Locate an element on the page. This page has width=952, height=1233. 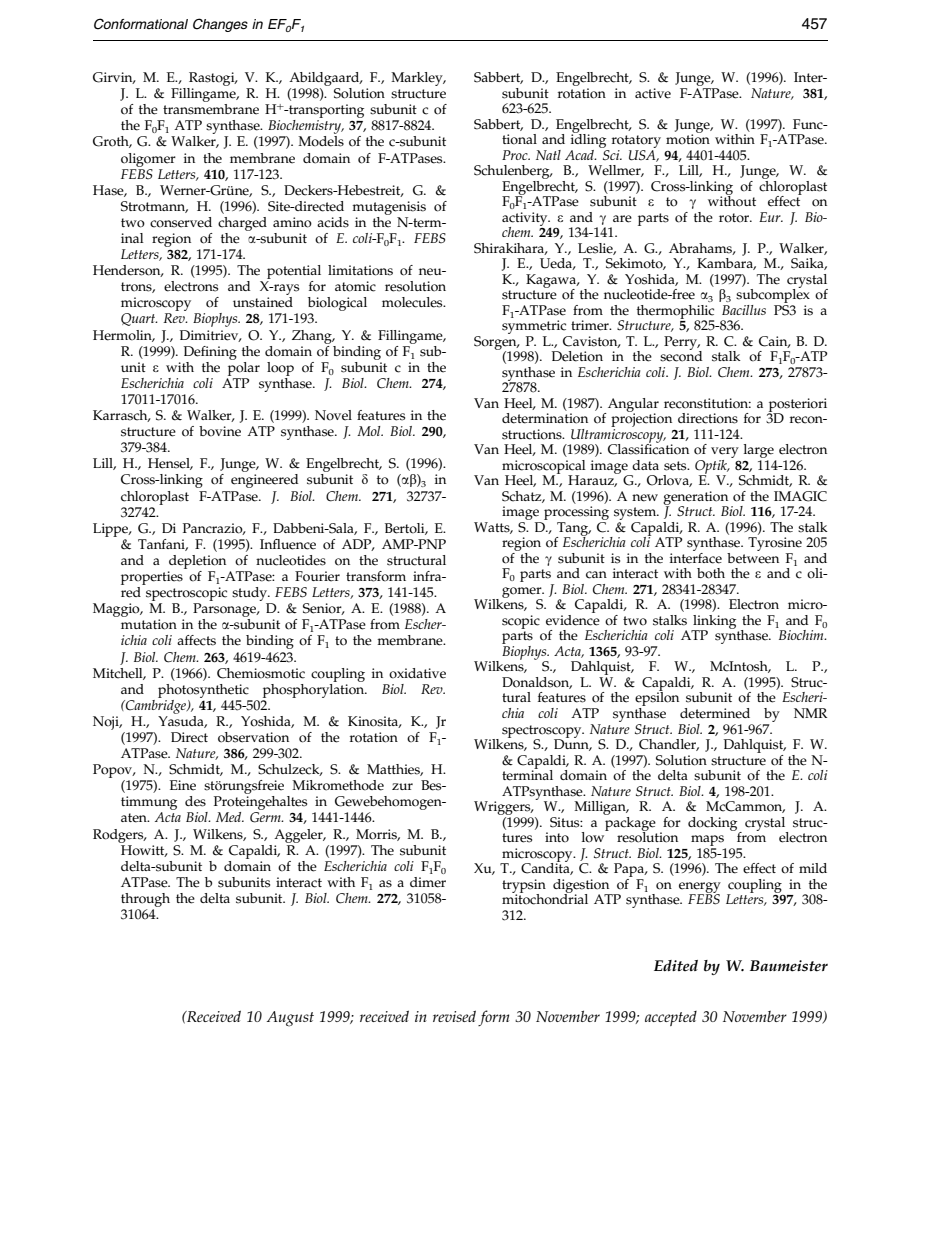
second is located at coordinates (681, 355).
